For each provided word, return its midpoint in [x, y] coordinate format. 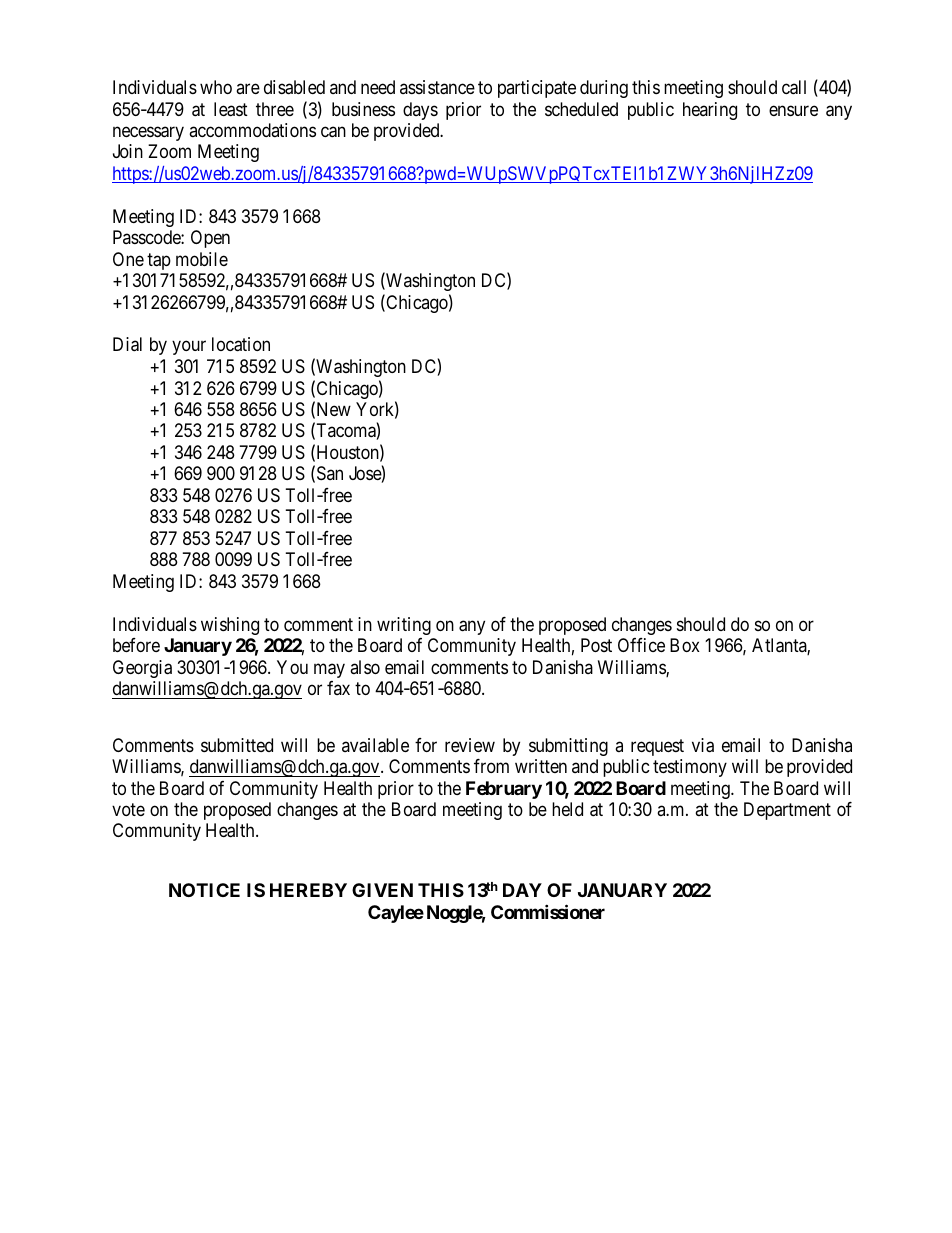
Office [641, 645]
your [189, 348]
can [333, 132]
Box [685, 645]
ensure [793, 110]
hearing [710, 111]
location [241, 344]
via [703, 745]
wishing [230, 626]
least [231, 109]
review [470, 745]
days [420, 111]
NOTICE [204, 890]
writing [404, 626]
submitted [237, 745]
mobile [202, 259]
